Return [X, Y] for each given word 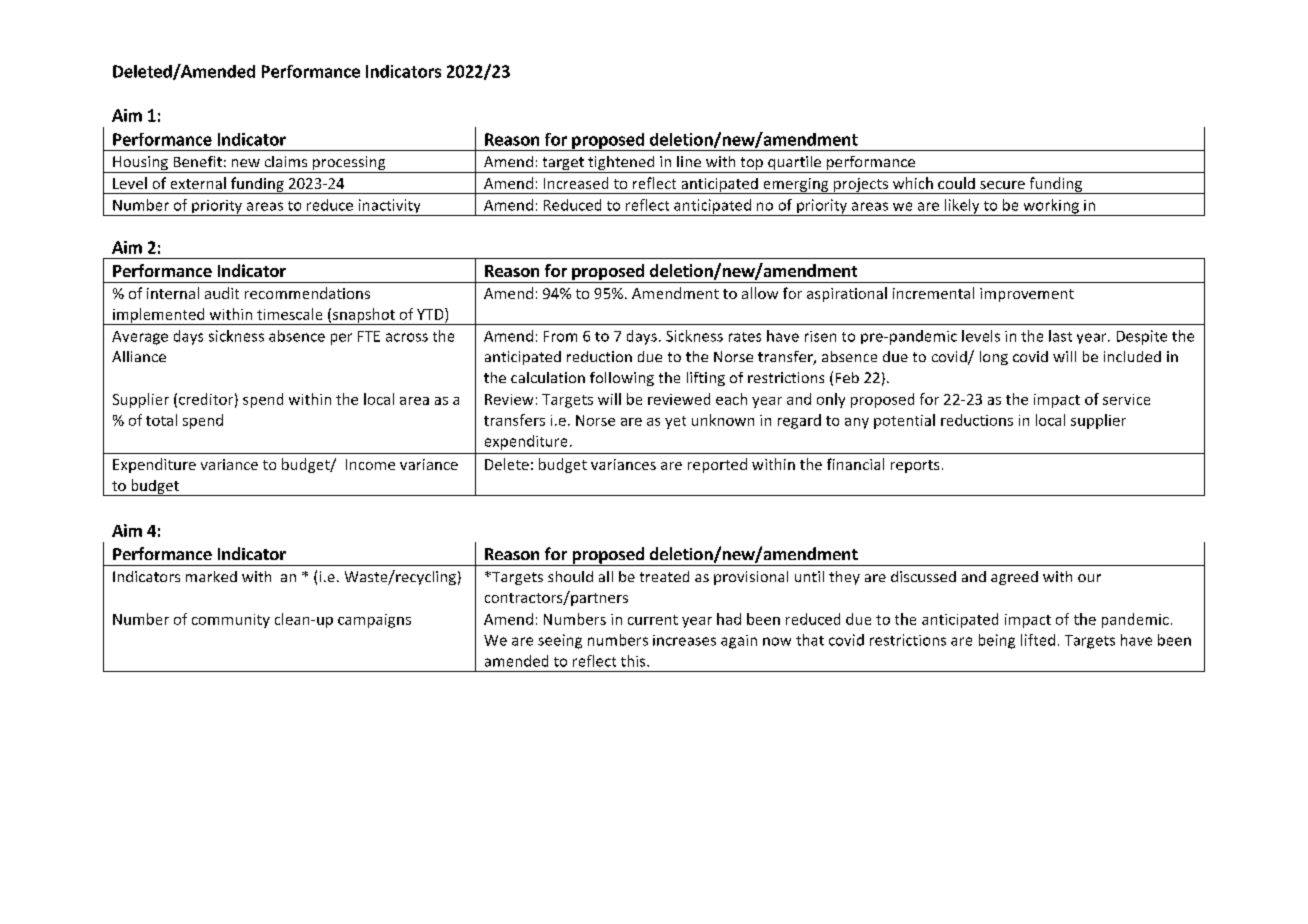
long [994, 358]
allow [760, 293]
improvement [1027, 295]
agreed [1014, 578]
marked [211, 576]
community [231, 621]
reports [915, 466]
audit [222, 293]
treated [664, 576]
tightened [621, 164]
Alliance [139, 356]
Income [370, 464]
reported [717, 465]
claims [286, 161]
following [622, 379]
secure [1002, 185]
